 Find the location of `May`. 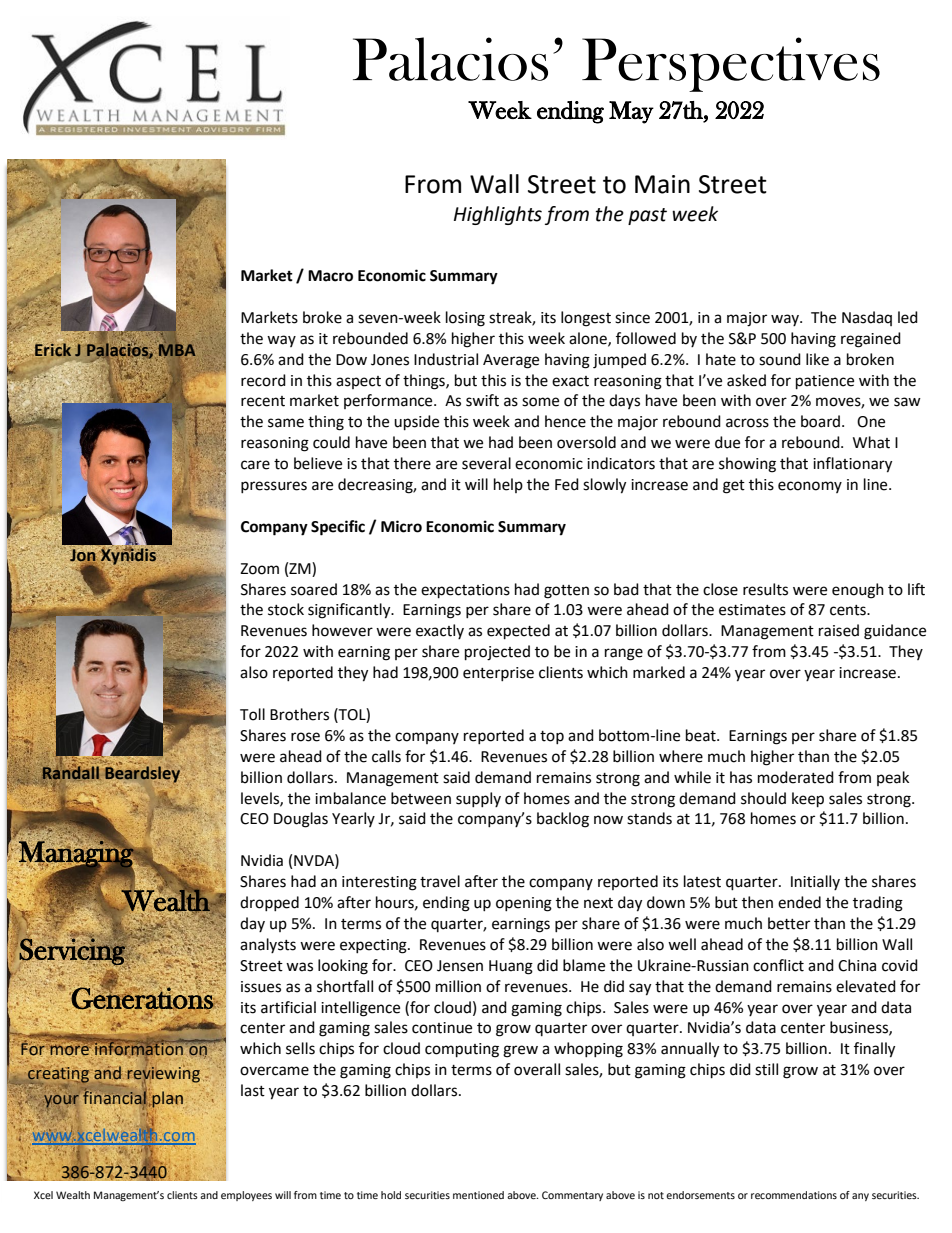

May is located at coordinates (631, 112).
